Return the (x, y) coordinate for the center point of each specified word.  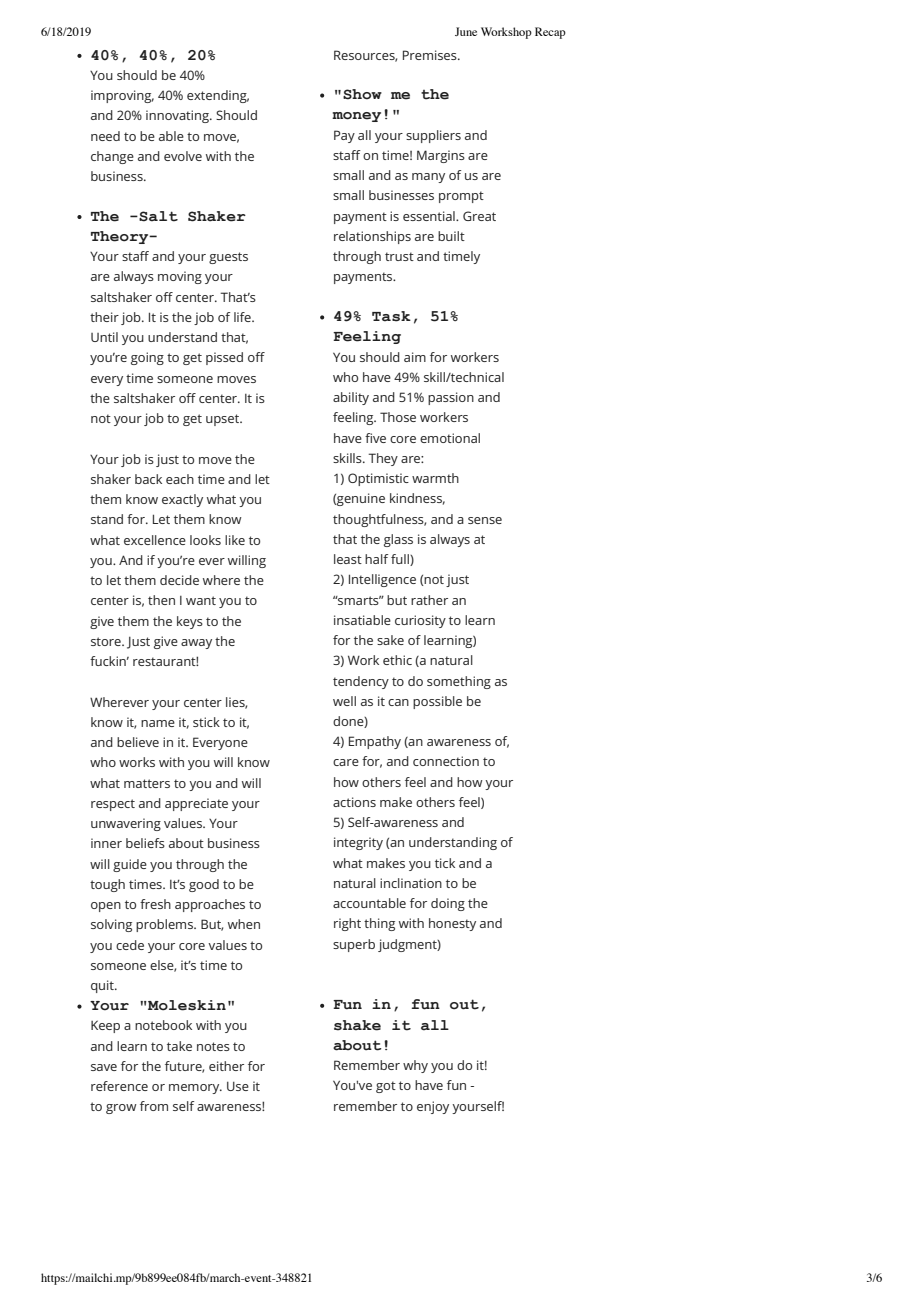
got (386, 1087)
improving (122, 96)
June (466, 31)
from (154, 1106)
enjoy (433, 1107)
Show (362, 94)
